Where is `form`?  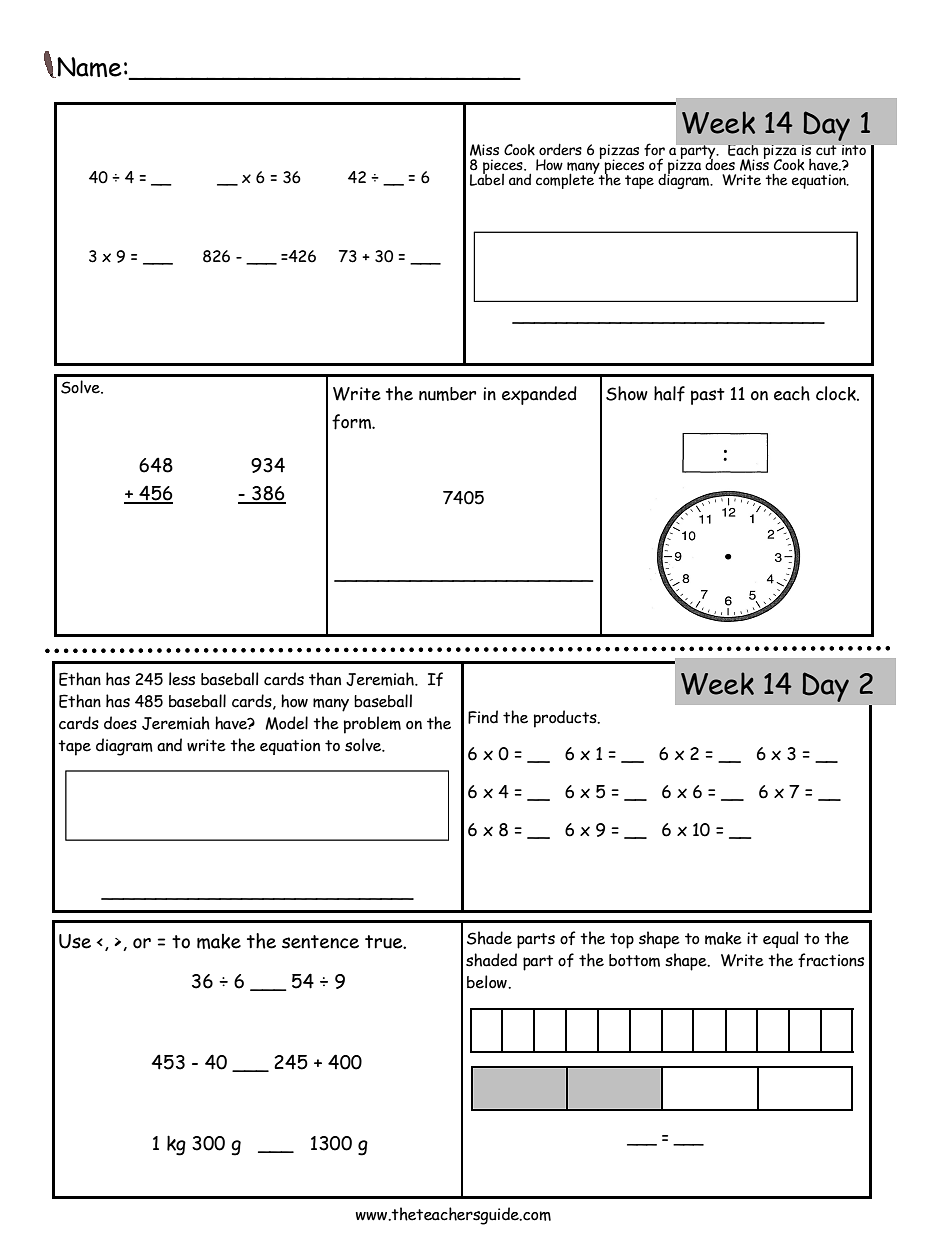 form is located at coordinates (353, 422).
